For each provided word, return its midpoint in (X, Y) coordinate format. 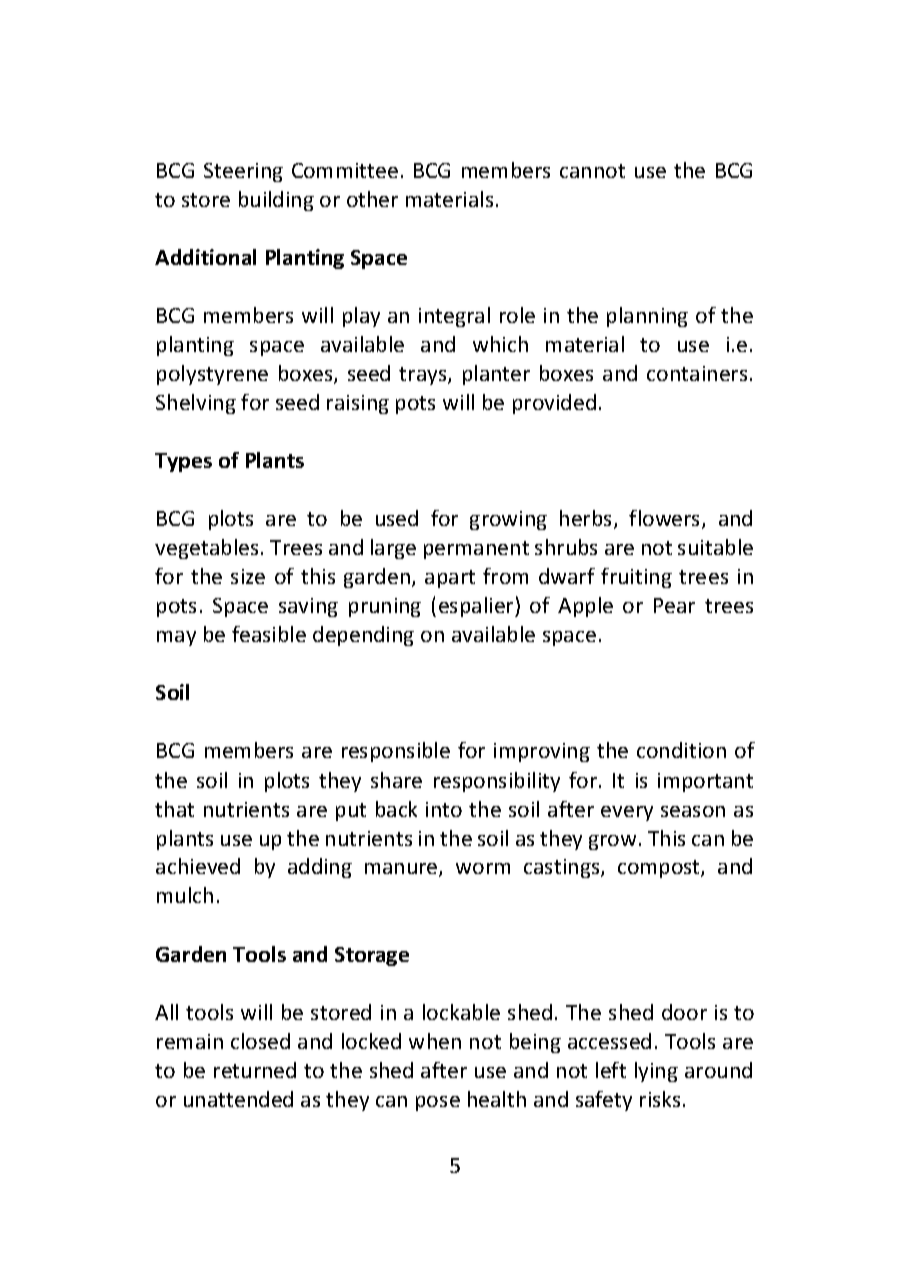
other (372, 199)
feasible (269, 634)
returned (255, 1070)
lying (656, 1072)
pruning (385, 607)
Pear (674, 605)
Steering (243, 172)
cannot (592, 171)
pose (438, 1103)
